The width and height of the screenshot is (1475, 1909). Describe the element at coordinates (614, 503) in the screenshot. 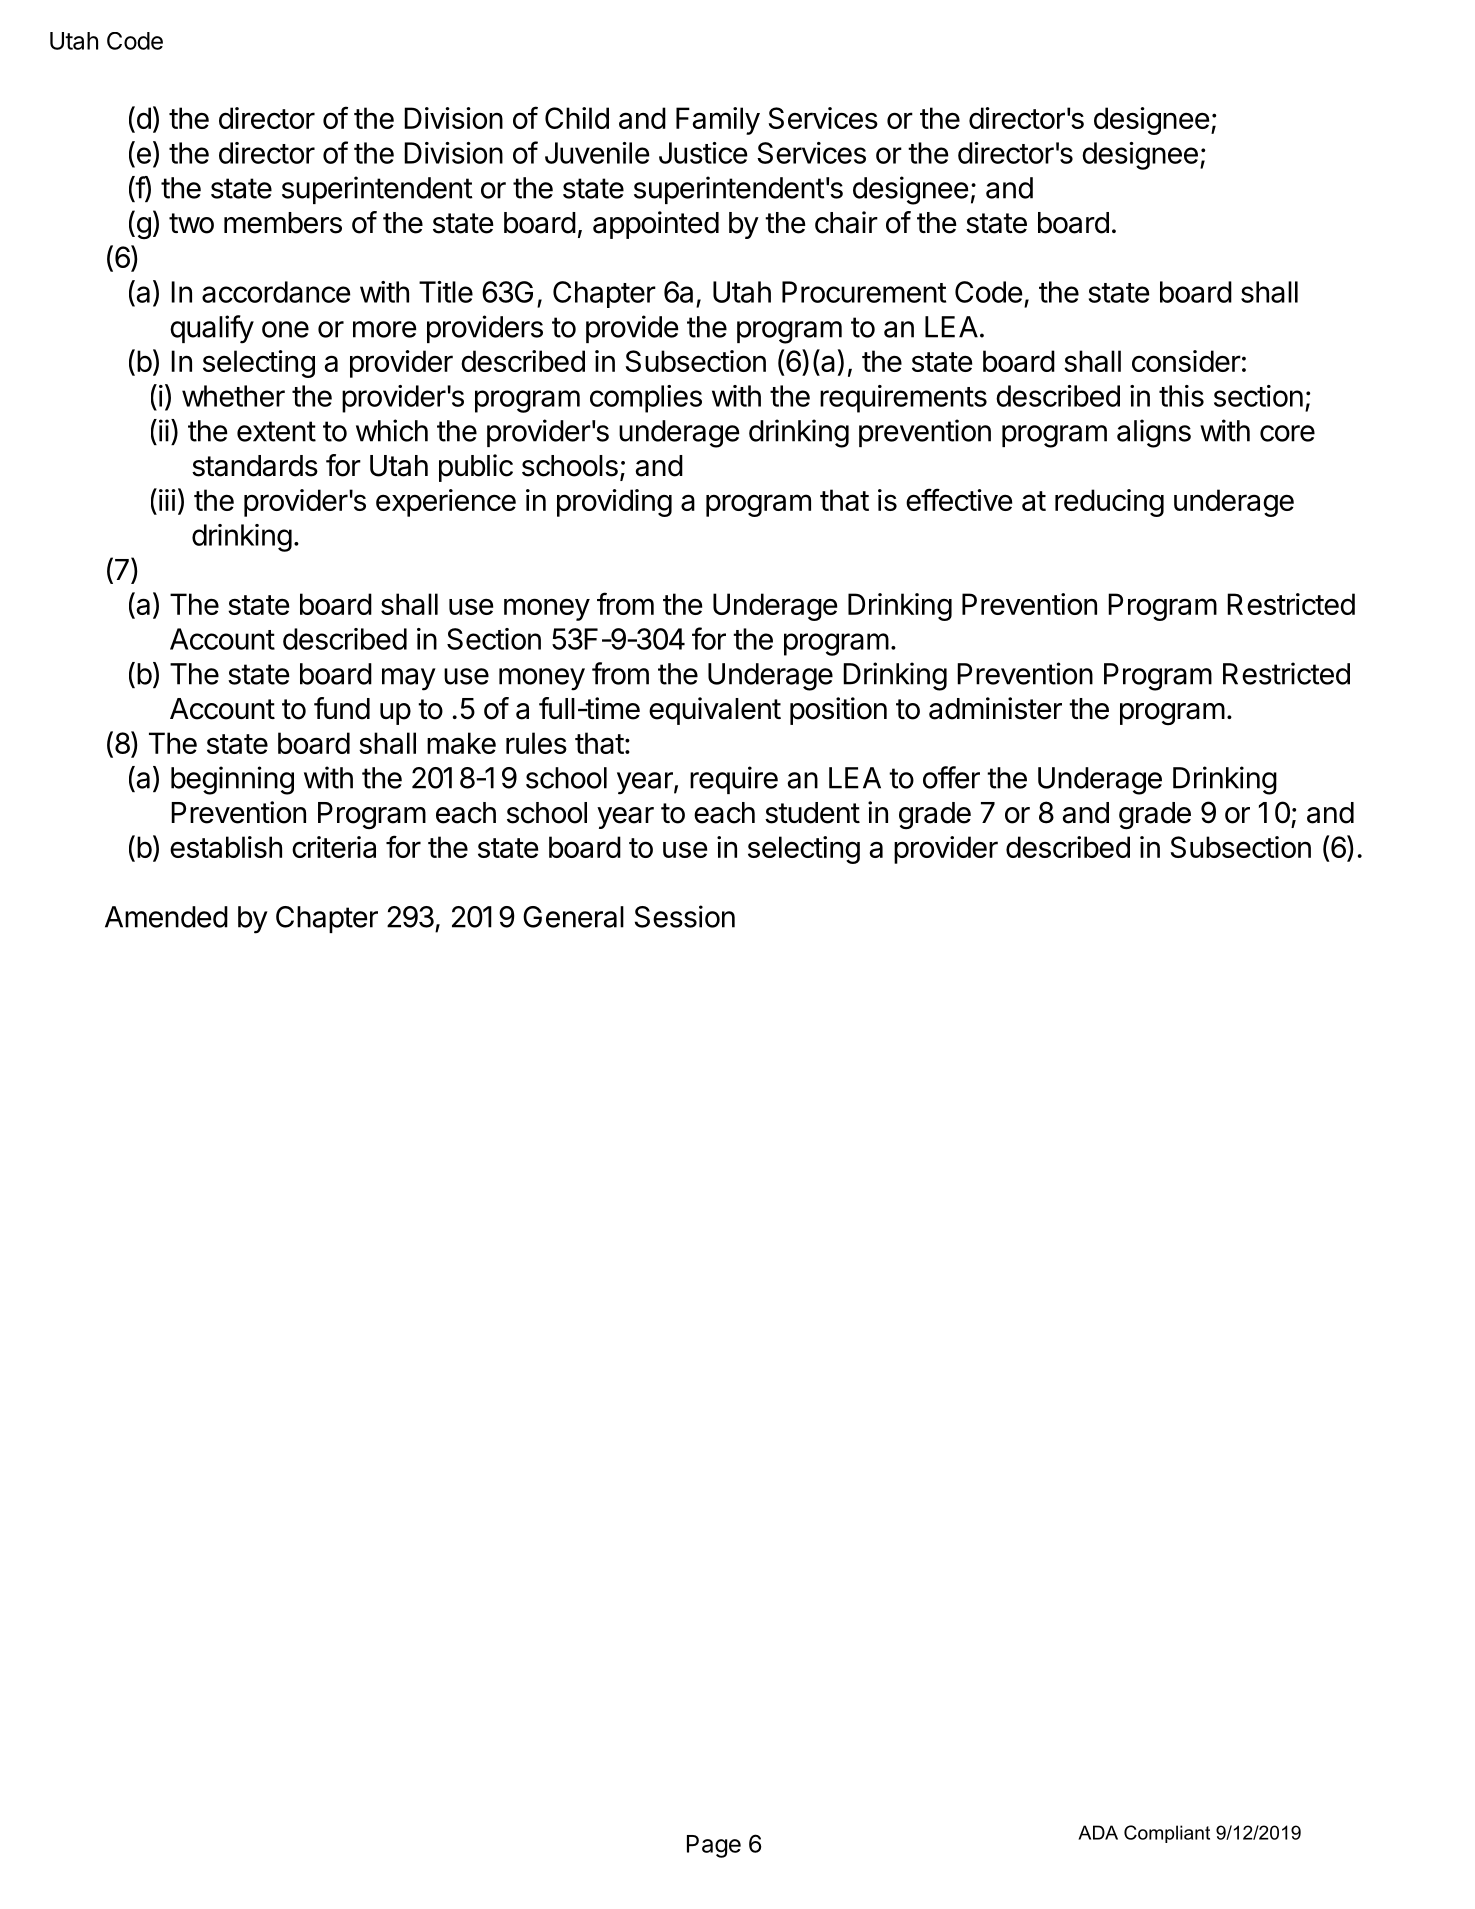

I see `providing` at that location.
